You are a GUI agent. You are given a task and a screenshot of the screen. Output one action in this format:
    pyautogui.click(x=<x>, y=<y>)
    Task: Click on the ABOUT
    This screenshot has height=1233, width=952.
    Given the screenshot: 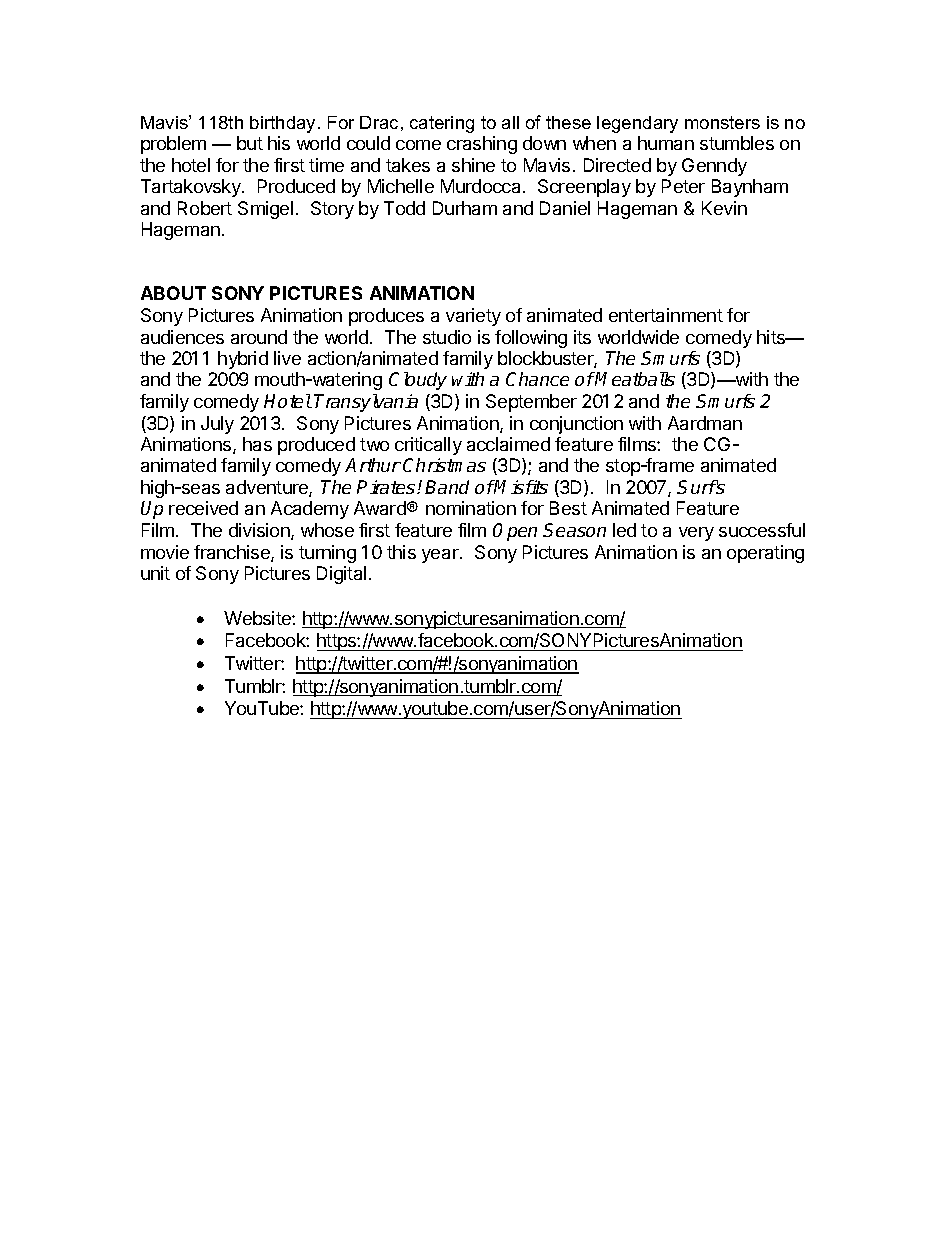 What is the action you would take?
    pyautogui.click(x=173, y=293)
